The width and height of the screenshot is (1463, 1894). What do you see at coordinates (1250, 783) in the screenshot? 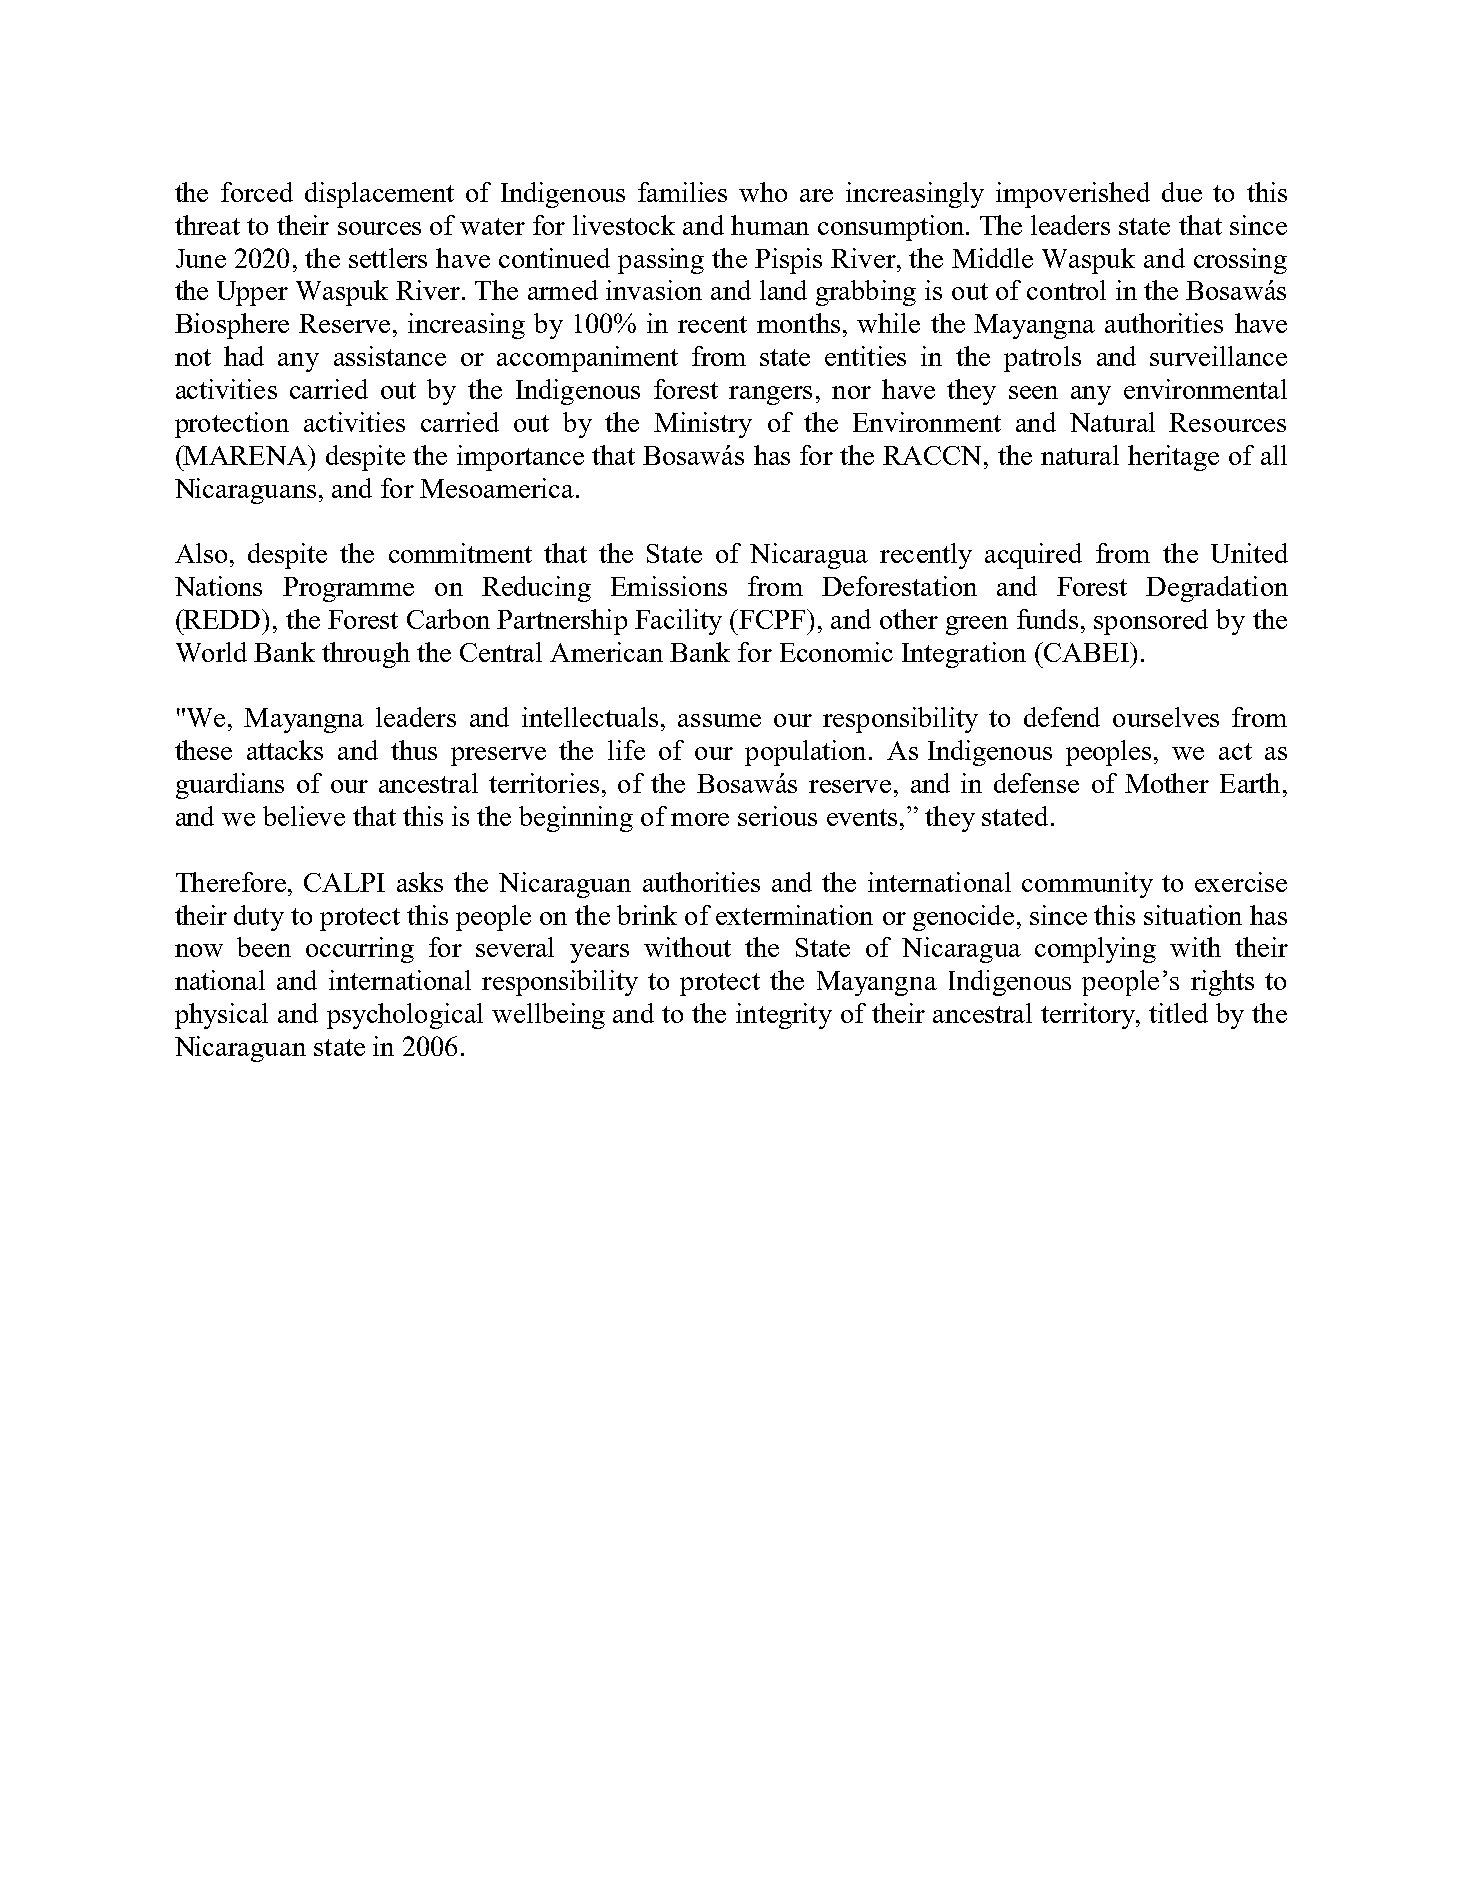
I see `Earth` at bounding box center [1250, 783].
